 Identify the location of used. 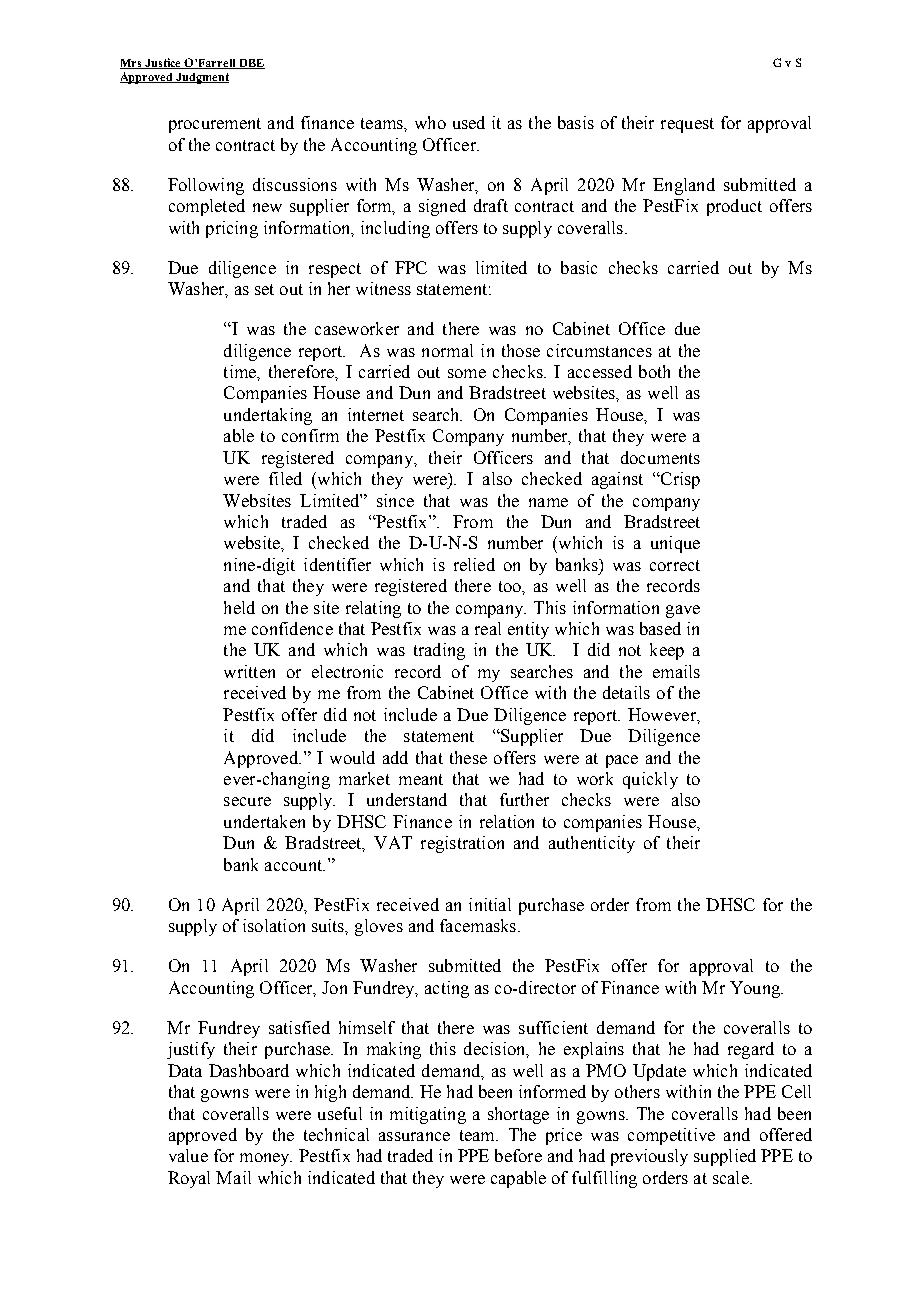
(469, 122).
